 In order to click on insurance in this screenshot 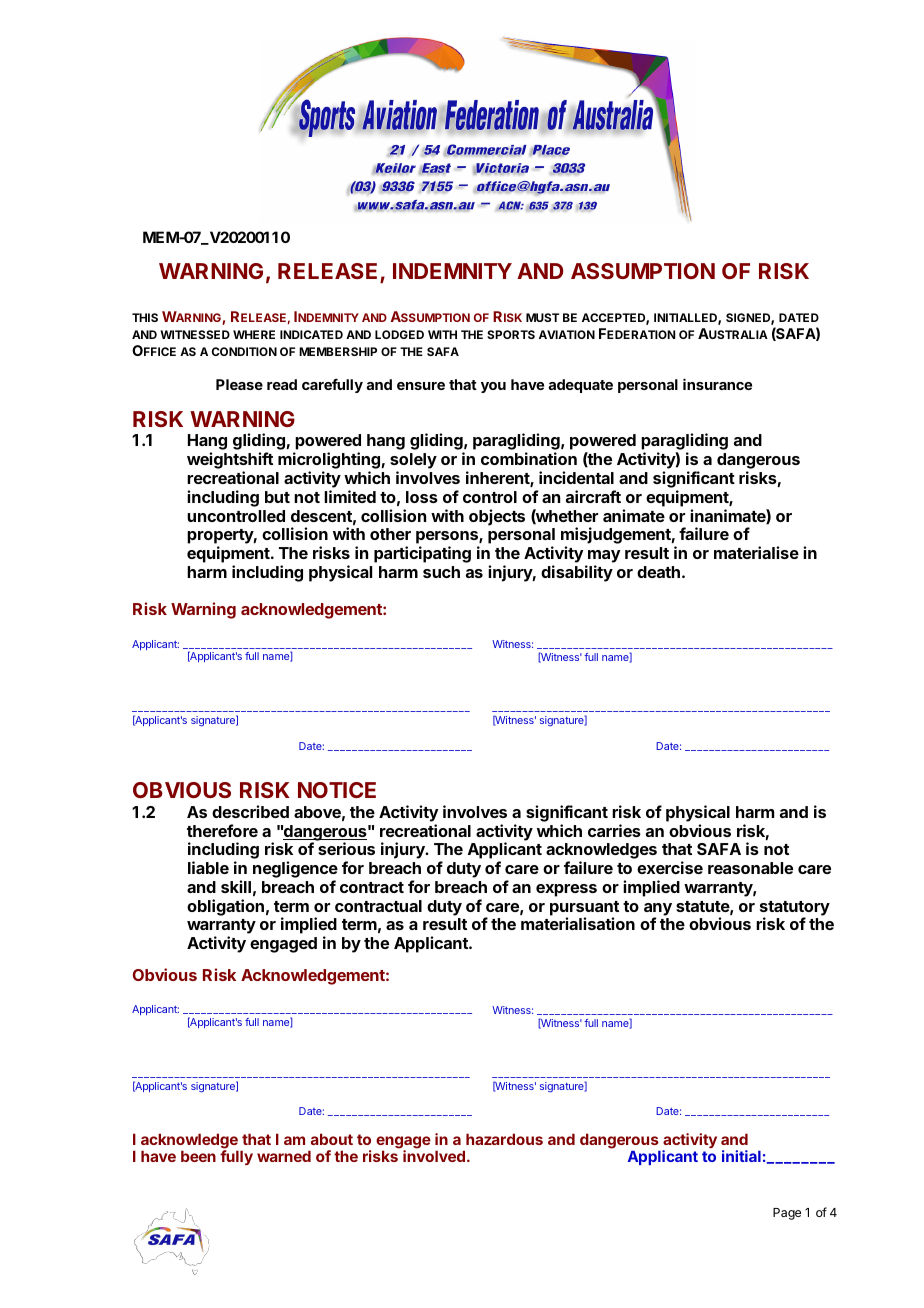, I will do `click(717, 384)`.
